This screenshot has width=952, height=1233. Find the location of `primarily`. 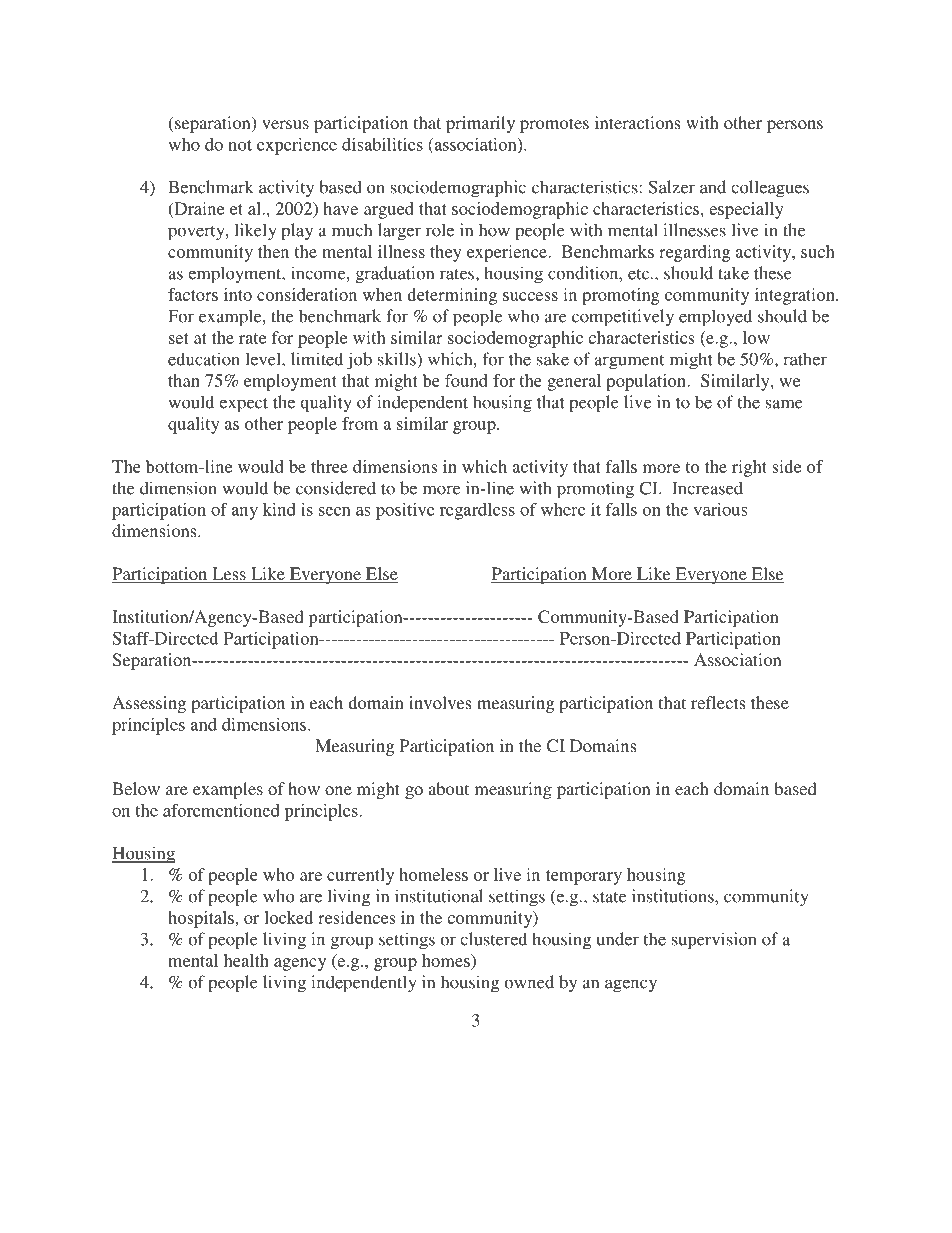

primarily is located at coordinates (480, 124).
